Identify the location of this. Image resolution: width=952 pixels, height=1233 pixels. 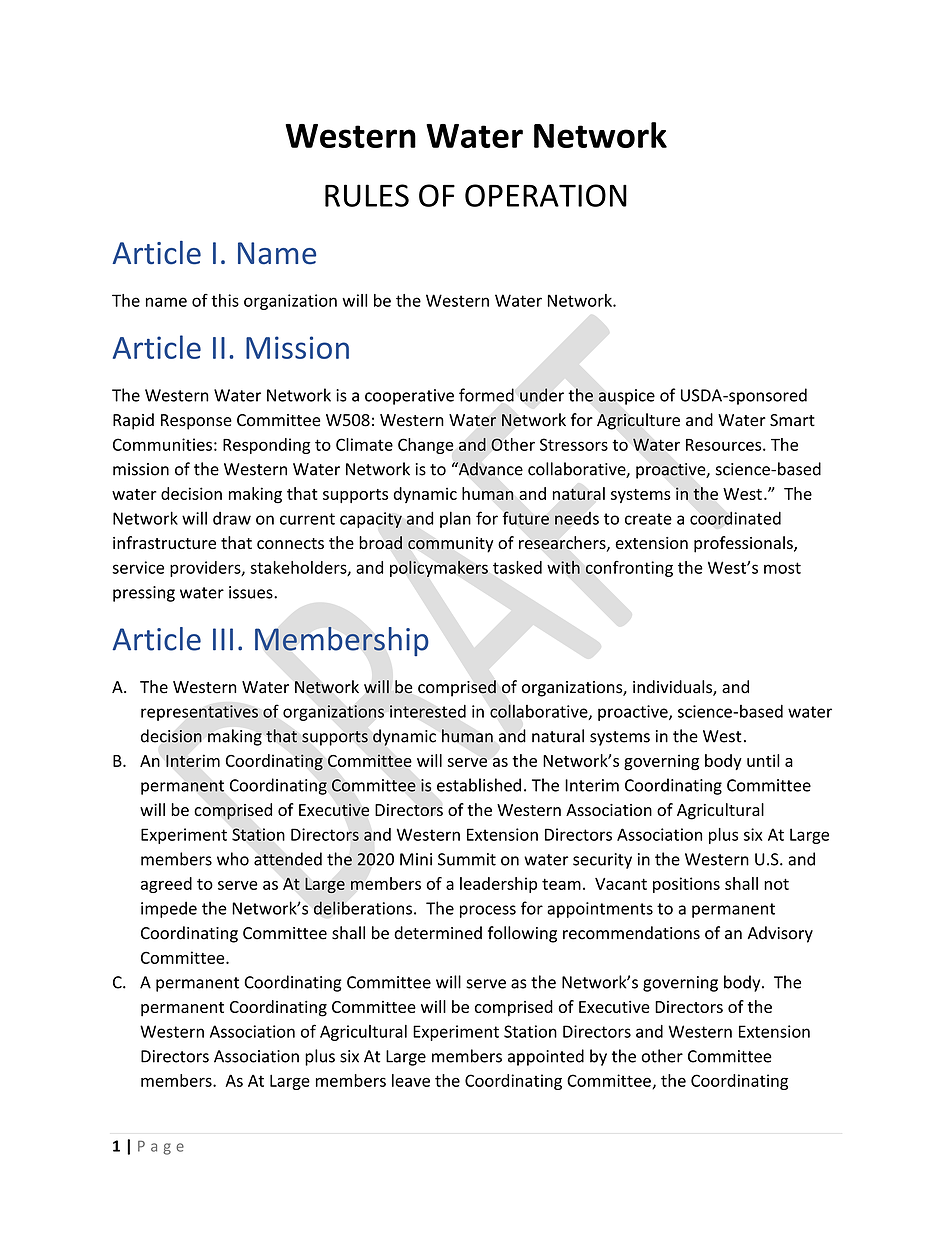
(225, 300).
